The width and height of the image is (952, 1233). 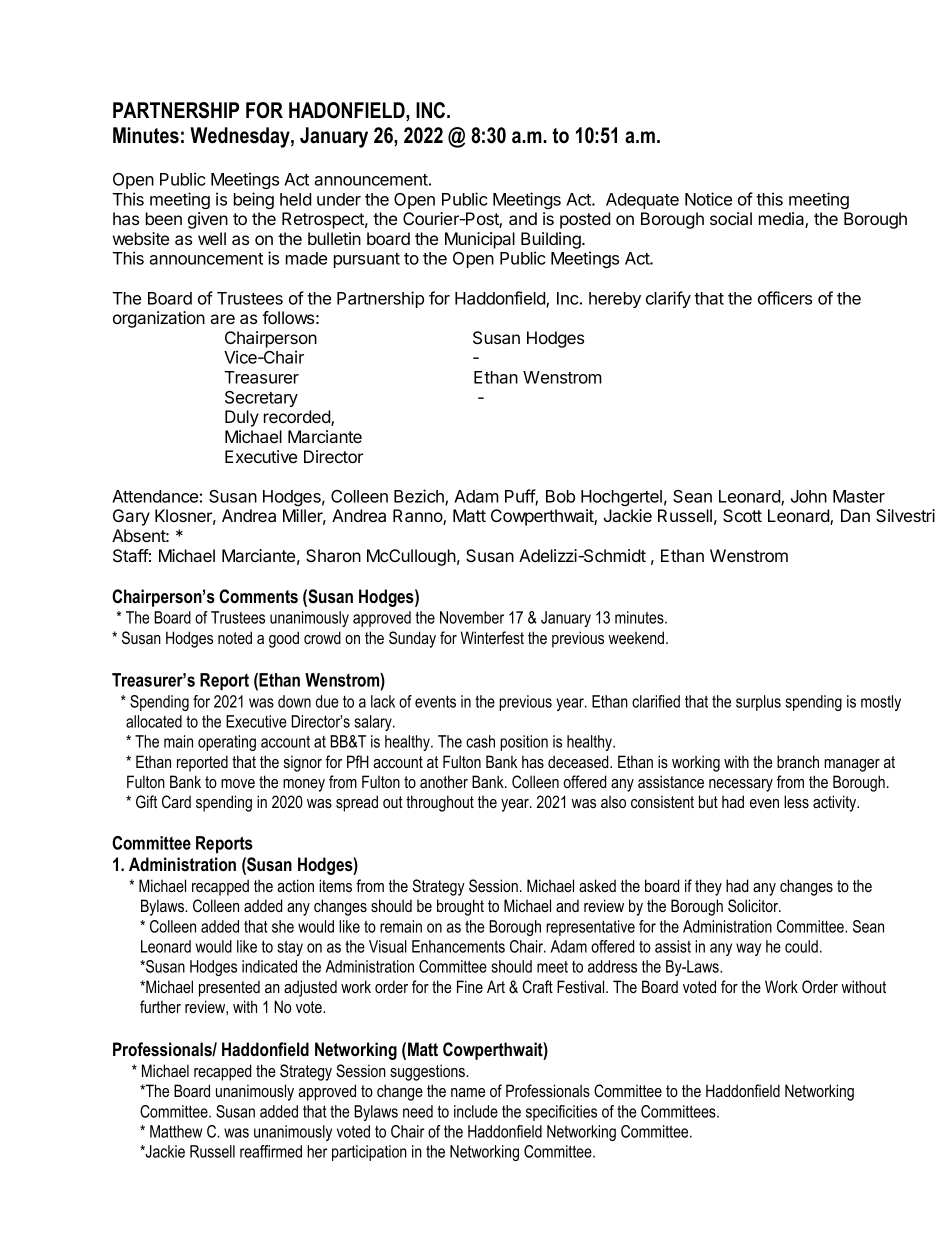 I want to click on reaffirmed, so click(x=271, y=1151).
